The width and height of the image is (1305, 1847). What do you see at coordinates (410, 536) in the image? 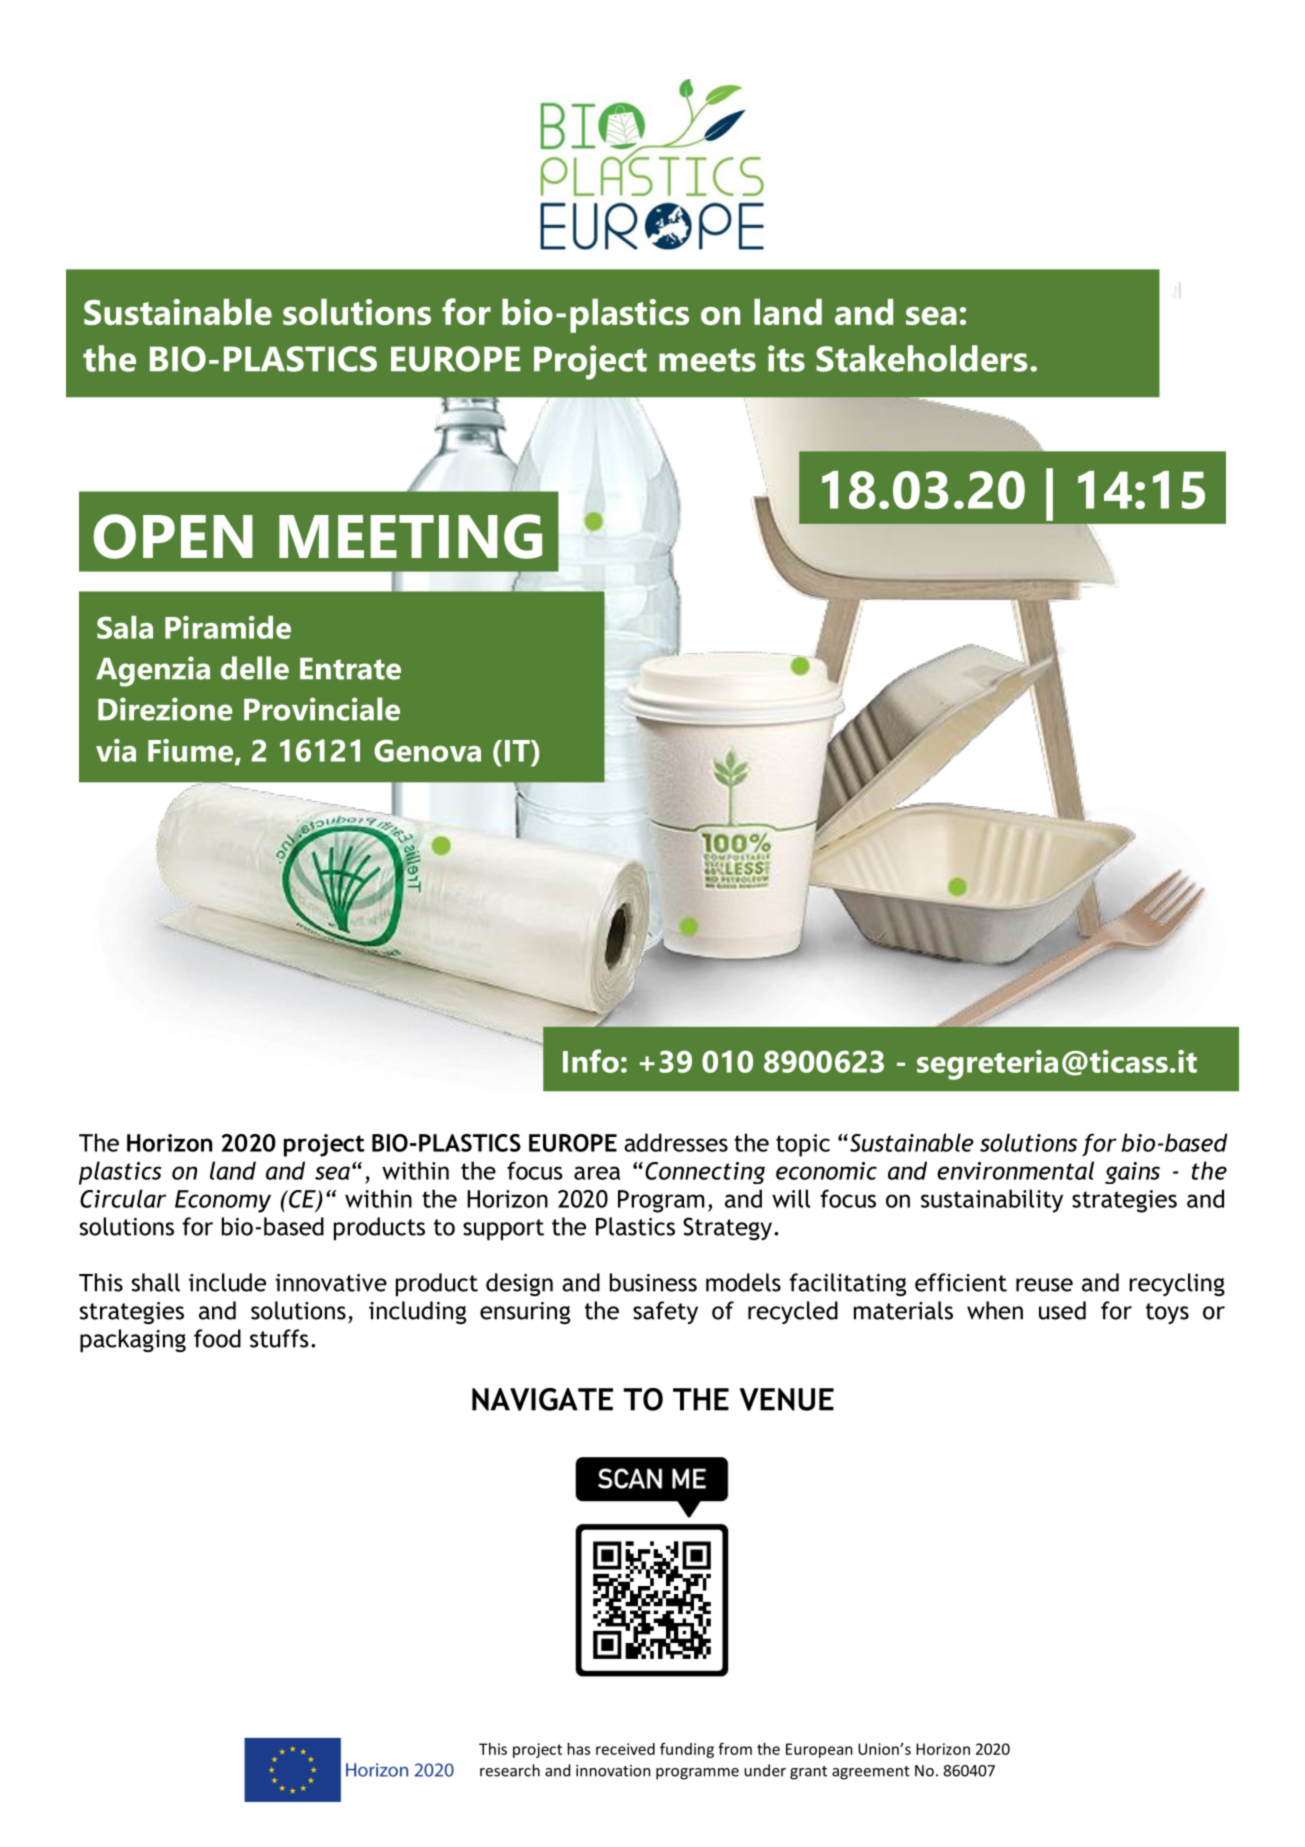
I see `MEETING` at bounding box center [410, 536].
